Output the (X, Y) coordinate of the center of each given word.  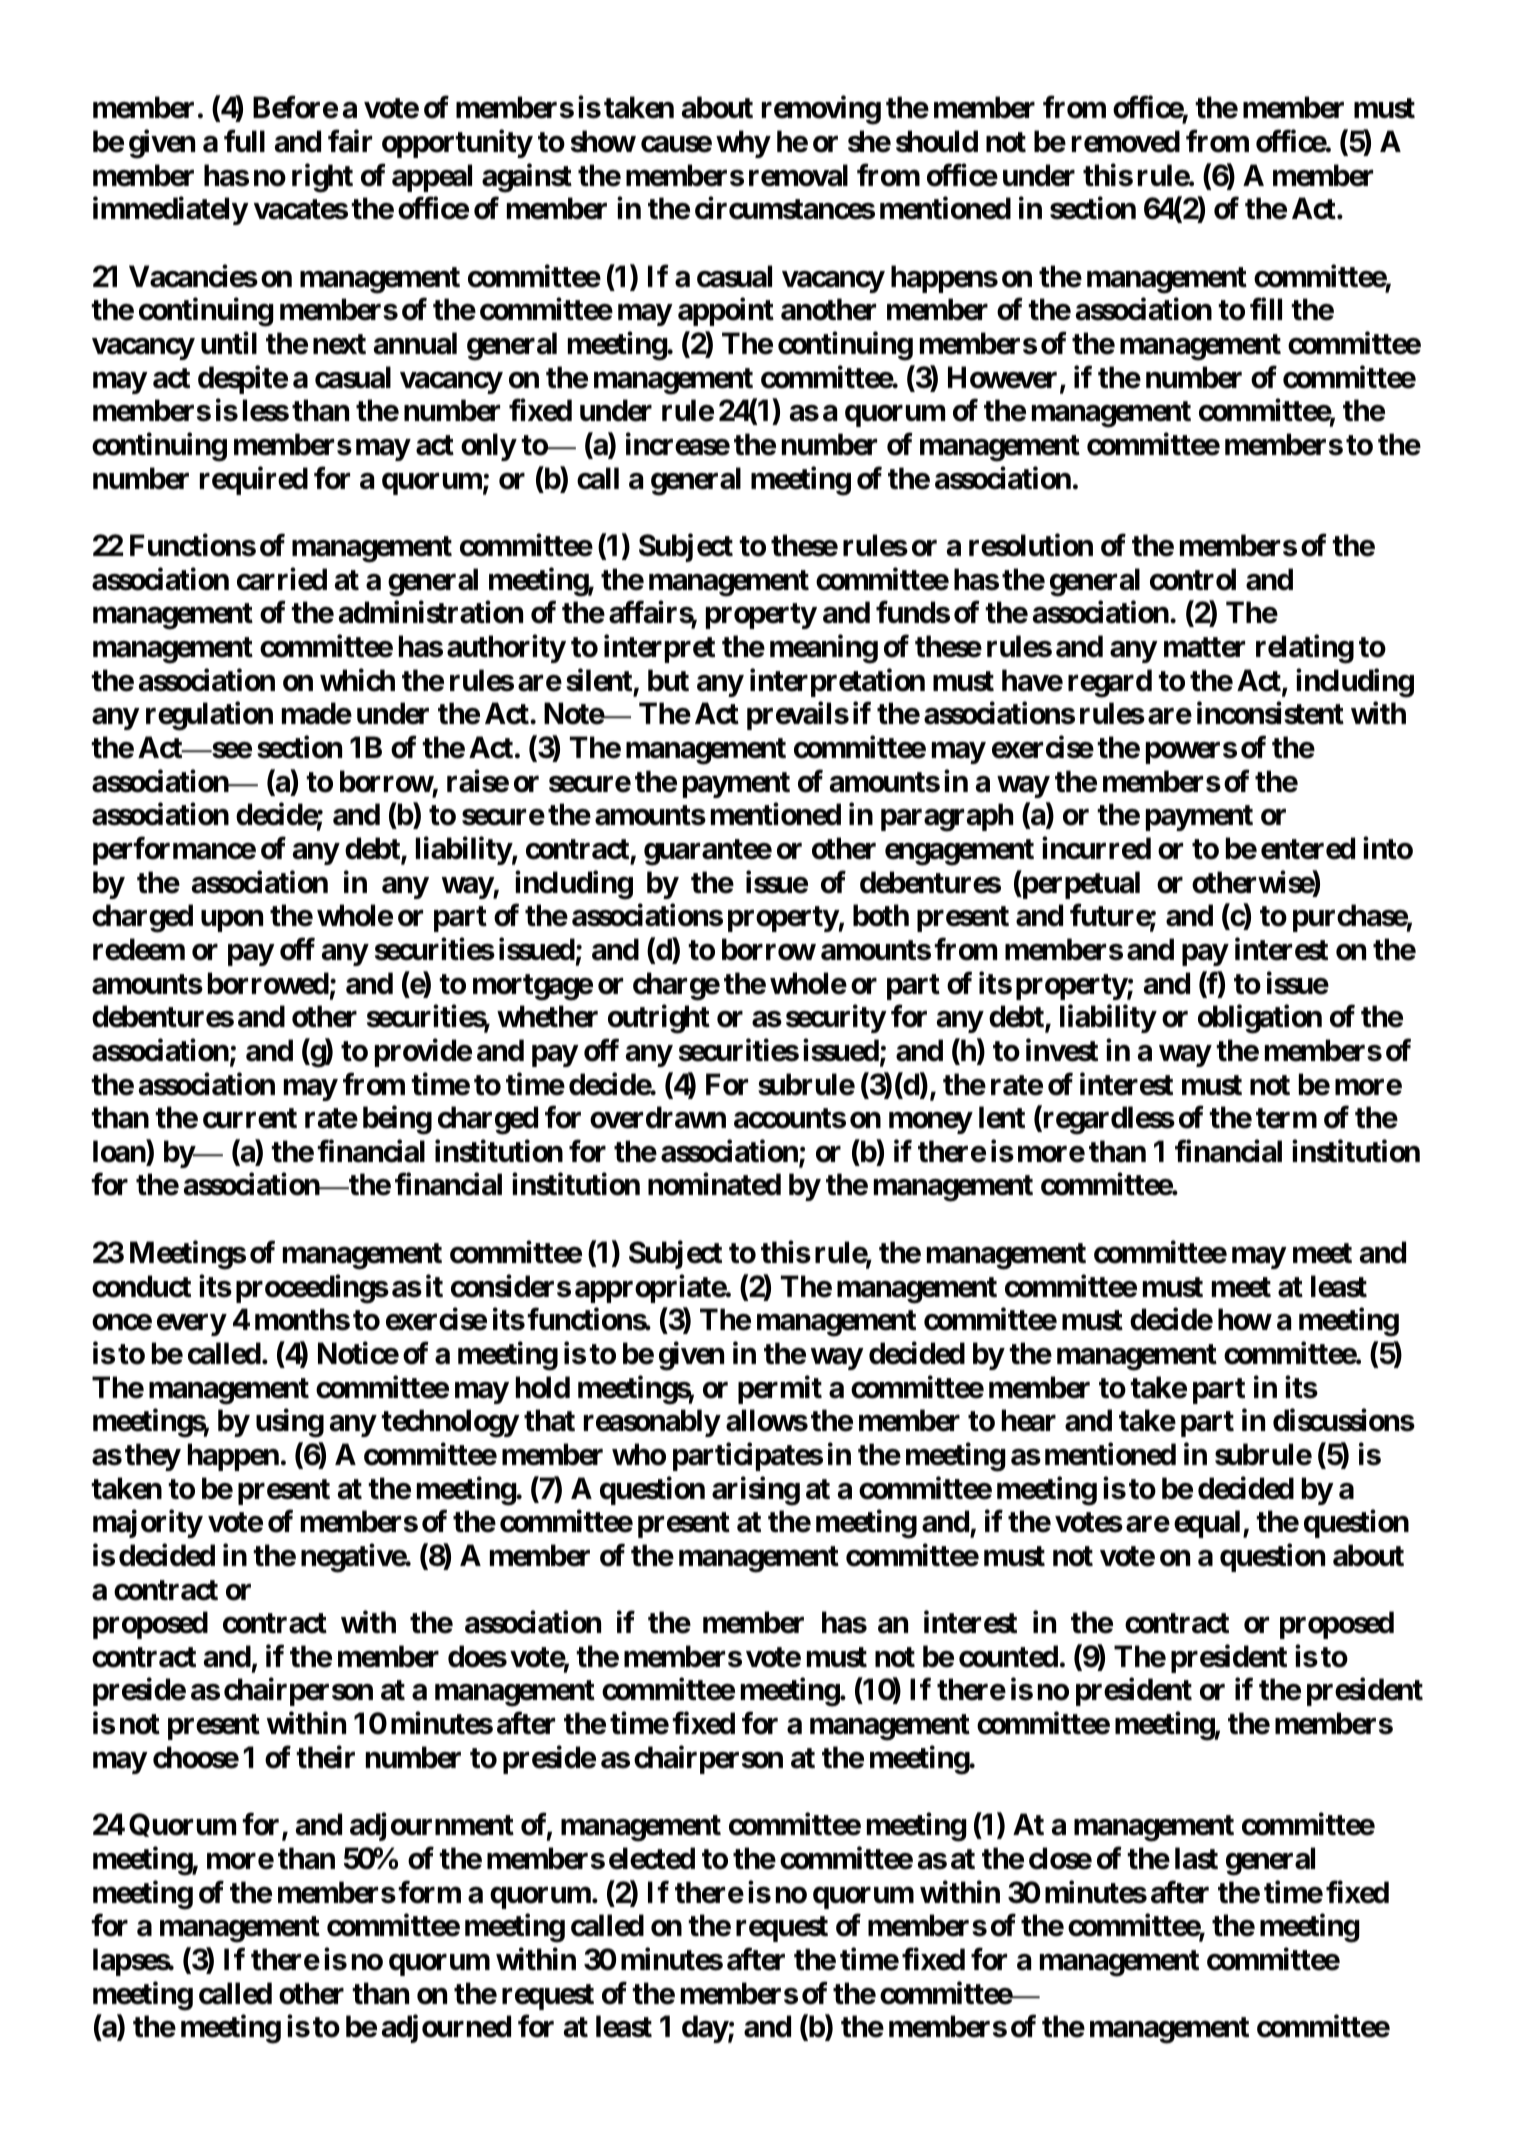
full (244, 141)
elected (652, 1858)
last (1196, 1858)
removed (1126, 141)
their (325, 1757)
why (743, 144)
